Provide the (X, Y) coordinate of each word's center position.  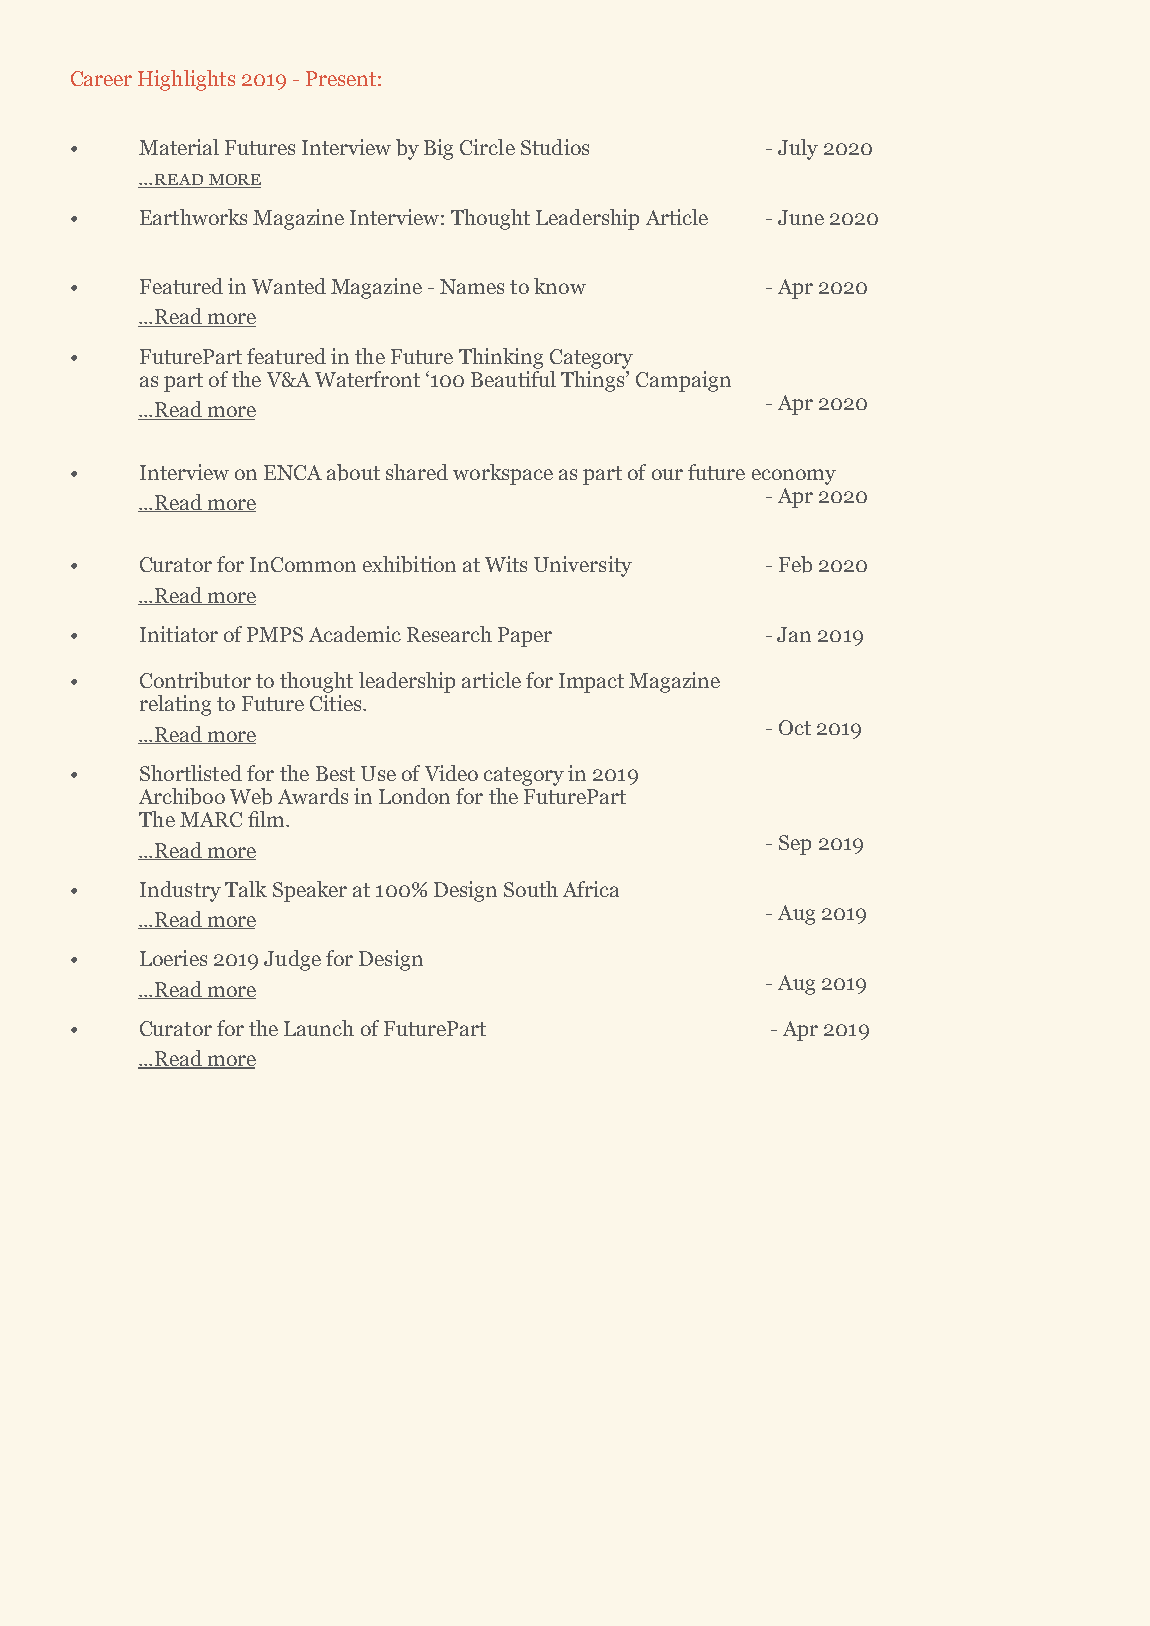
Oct (795, 727)
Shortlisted (191, 773)
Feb (795, 564)
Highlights (186, 80)
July (798, 149)
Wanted (289, 286)
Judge (292, 960)
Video (451, 773)
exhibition (409, 564)
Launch (319, 1028)
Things (594, 380)
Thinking (501, 358)
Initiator (179, 634)
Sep (795, 845)
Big (438, 149)
